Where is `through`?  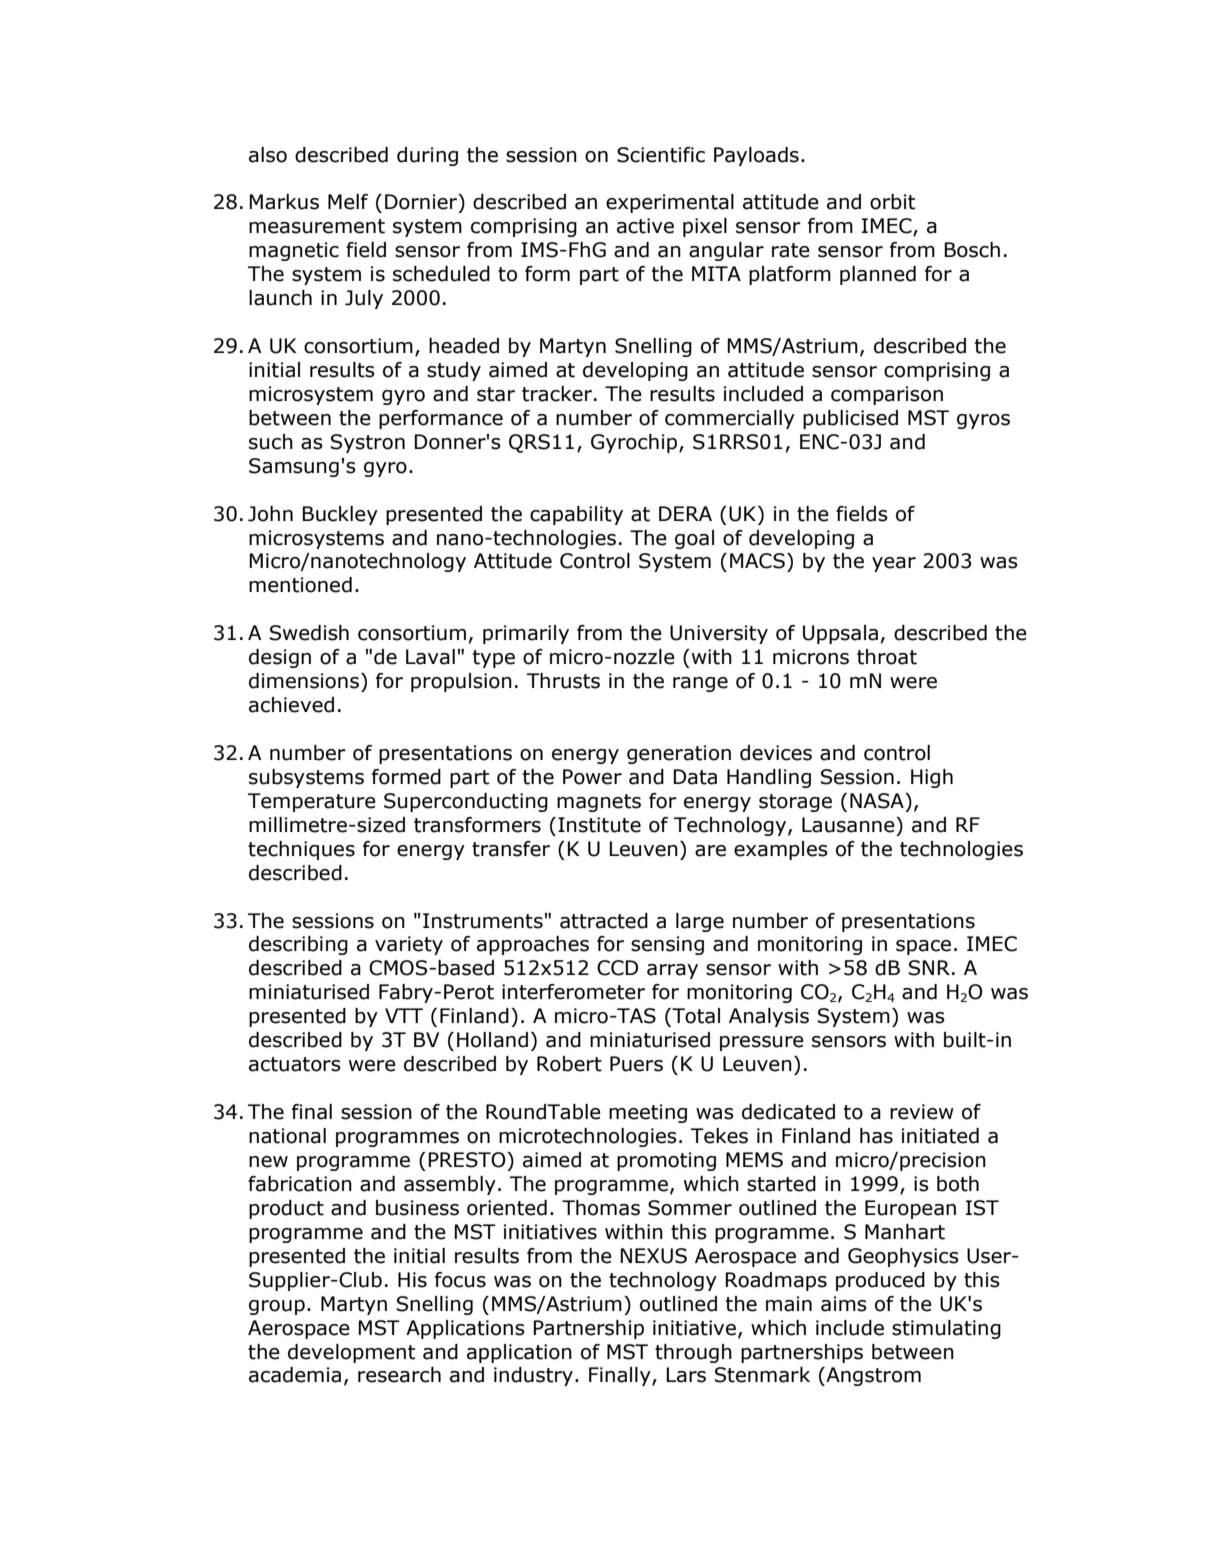 through is located at coordinates (693, 1353).
